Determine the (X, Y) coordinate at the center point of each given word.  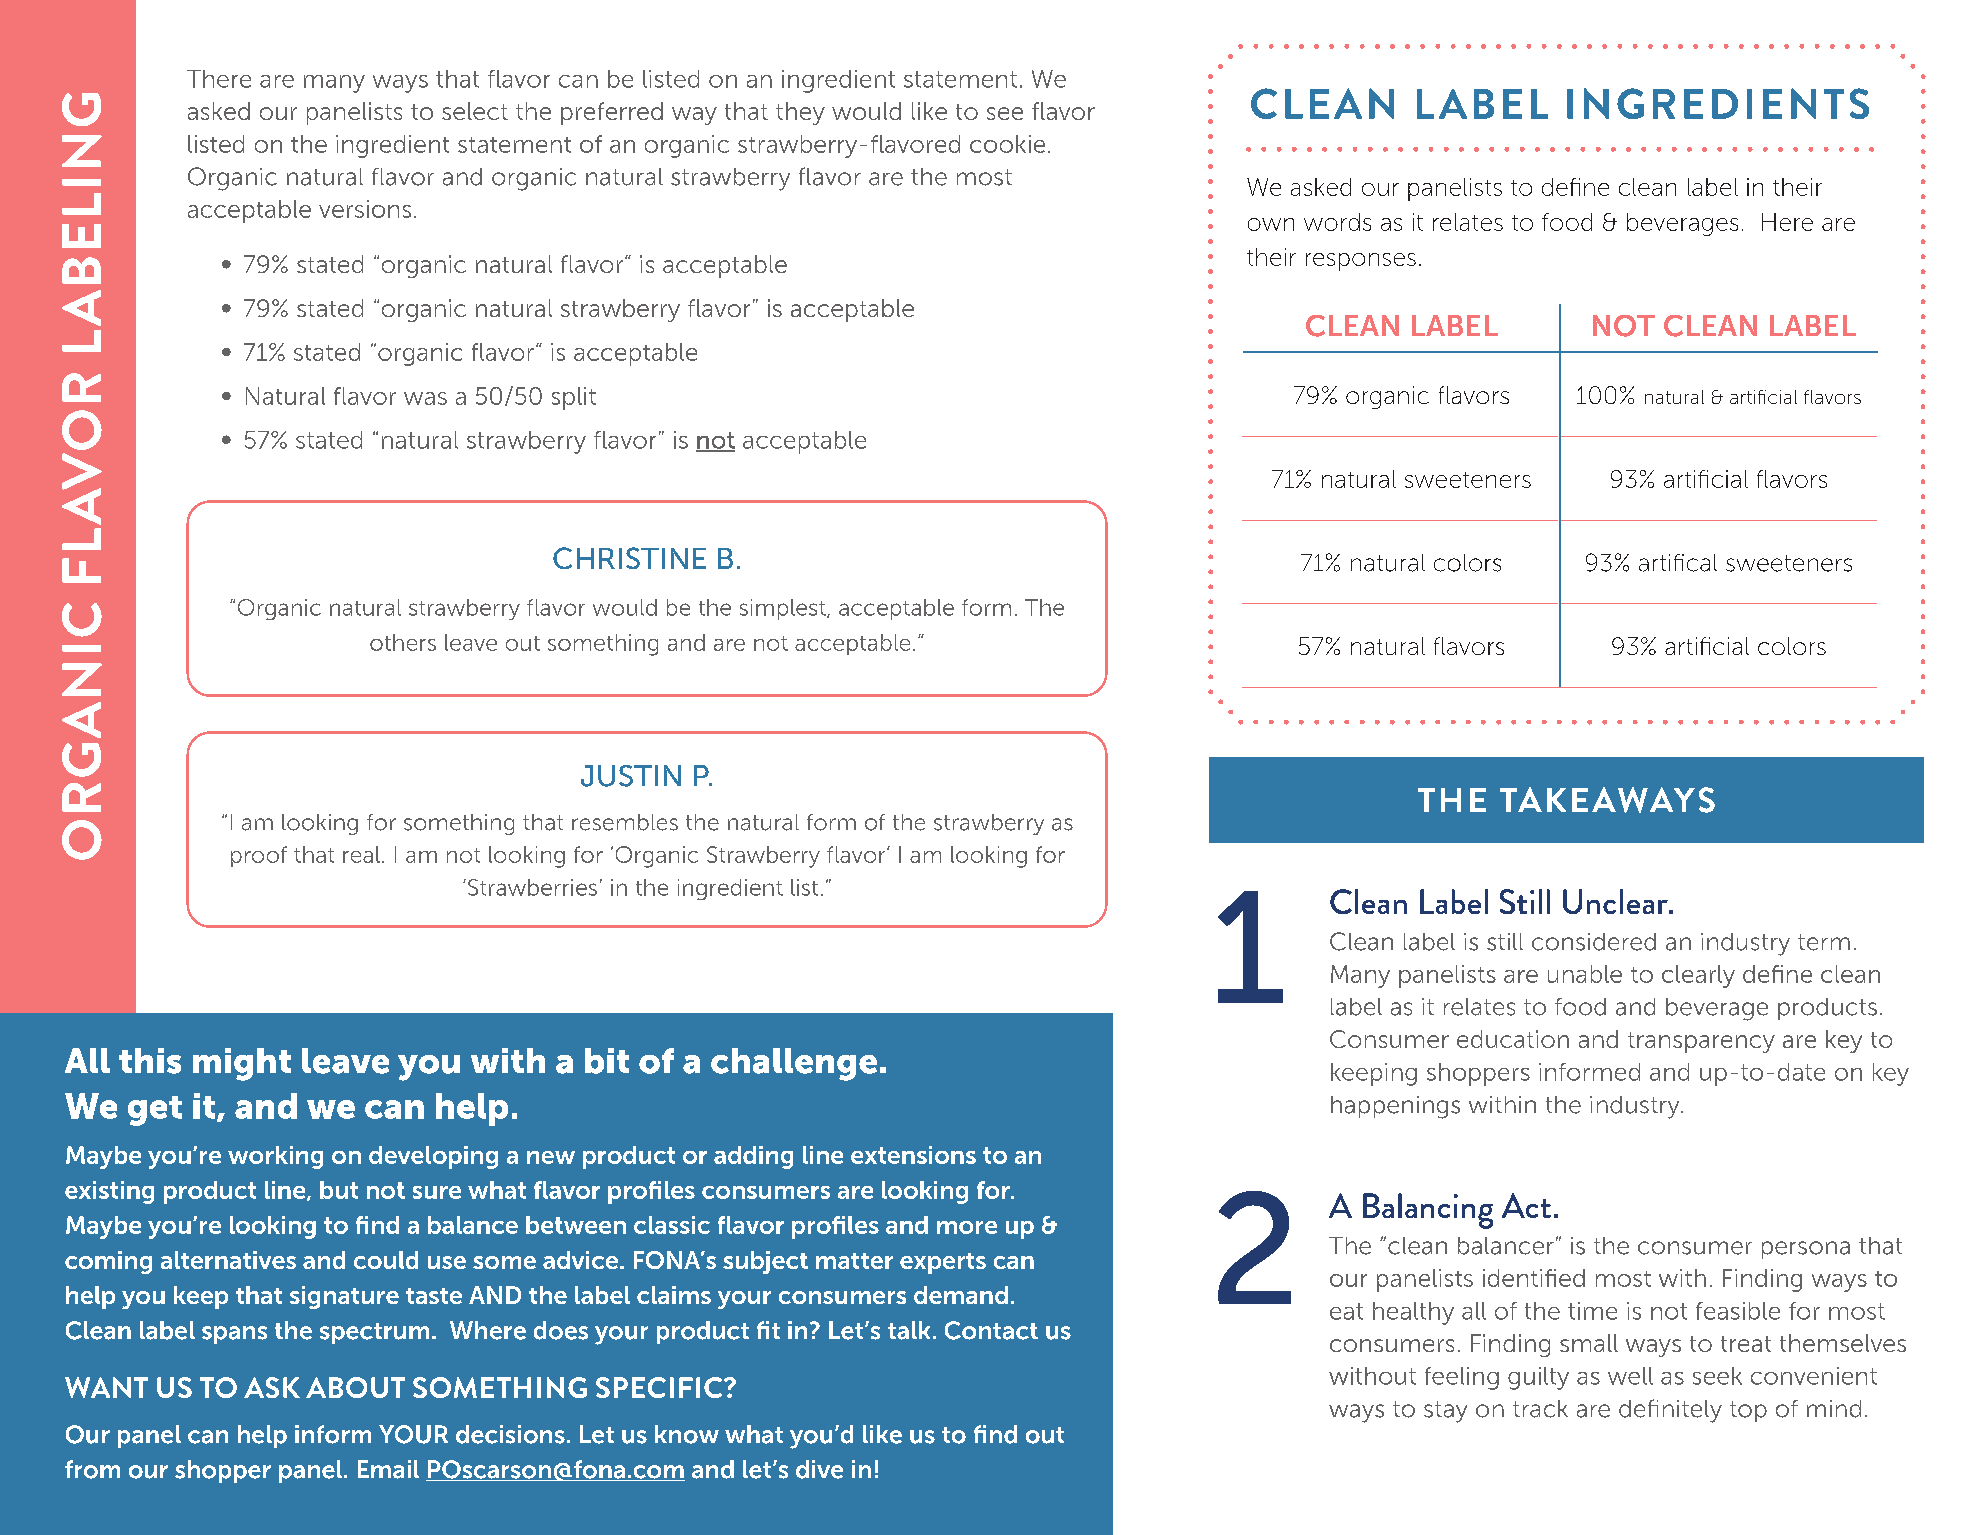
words (1337, 222)
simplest (784, 609)
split (574, 398)
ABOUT (355, 1387)
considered (1594, 942)
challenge (794, 1064)
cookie (1007, 144)
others (403, 642)
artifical (1678, 563)
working (275, 1157)
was (425, 398)
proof (259, 856)
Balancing (1428, 1211)
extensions (913, 1155)
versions (365, 209)
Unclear (1617, 901)
